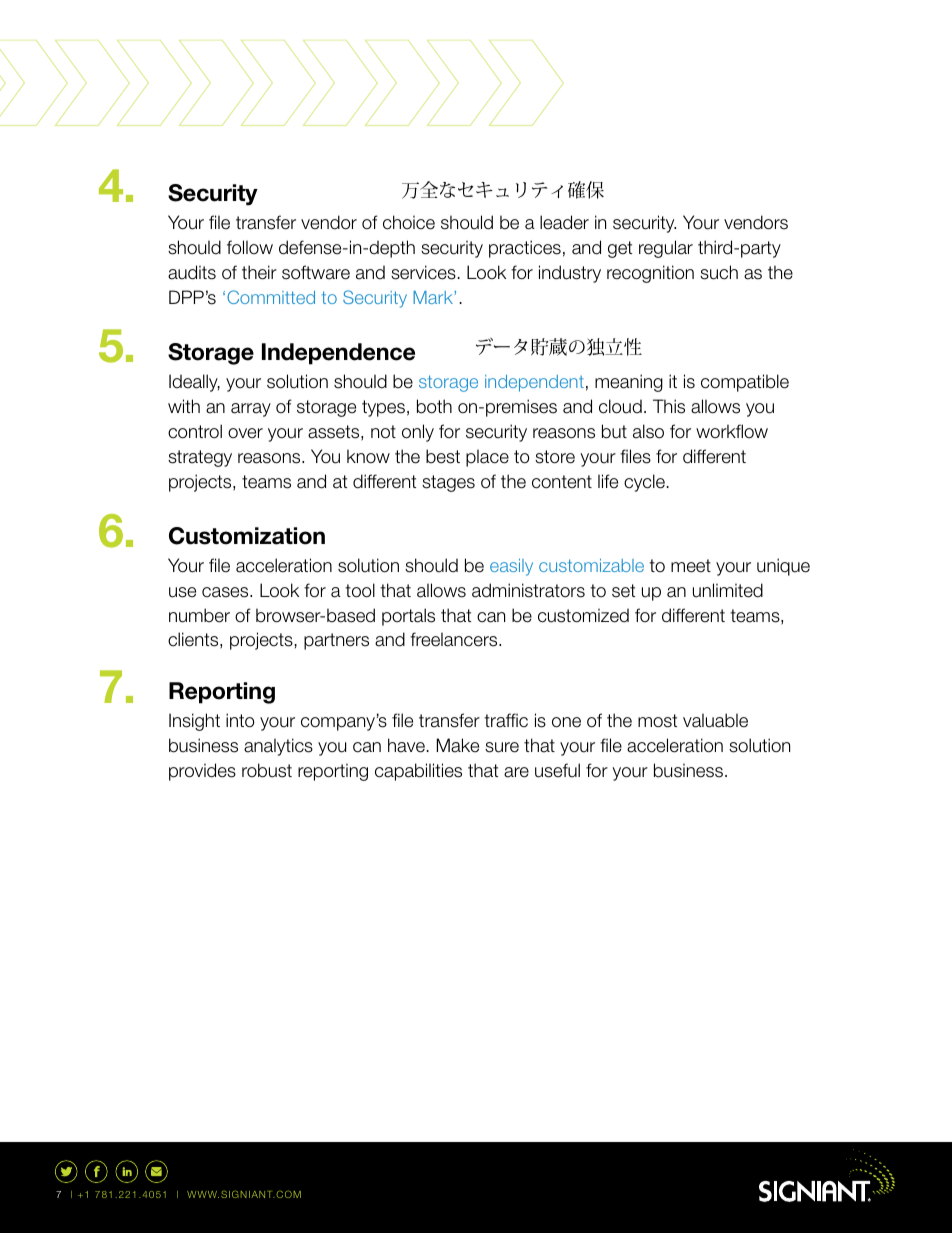 The height and width of the screenshot is (1233, 952). I want to click on analytics, so click(278, 747).
